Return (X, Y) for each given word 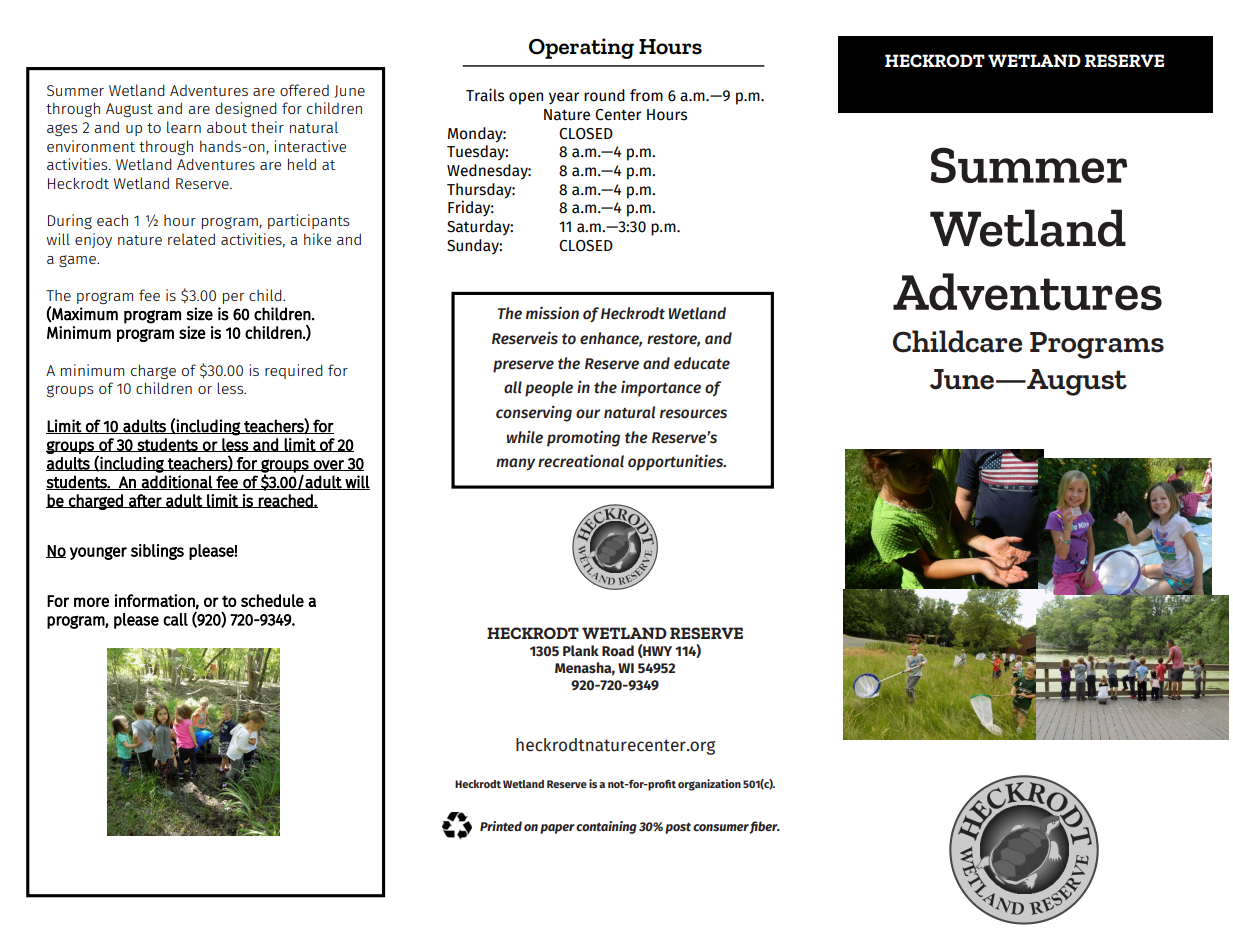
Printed (501, 826)
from (646, 95)
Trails (485, 95)
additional (177, 482)
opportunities (677, 462)
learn (184, 127)
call (175, 619)
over (329, 465)
